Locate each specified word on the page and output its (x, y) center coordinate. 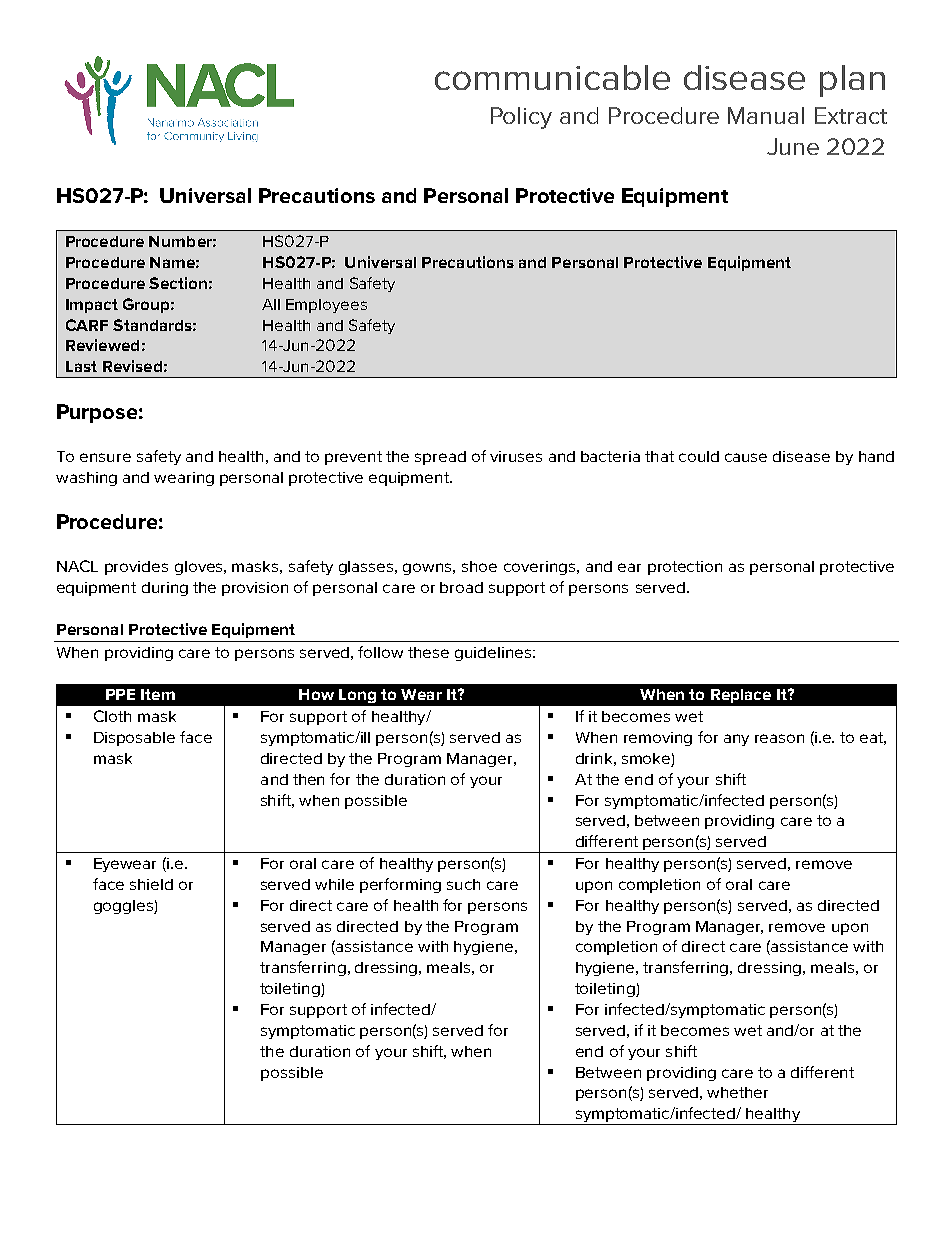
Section (178, 283)
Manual (766, 115)
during (165, 589)
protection (685, 568)
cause (746, 457)
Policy (521, 118)
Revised (132, 366)
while (334, 884)
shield (151, 884)
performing (400, 885)
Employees (326, 306)
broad (461, 587)
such (463, 884)
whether (737, 1092)
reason (779, 738)
